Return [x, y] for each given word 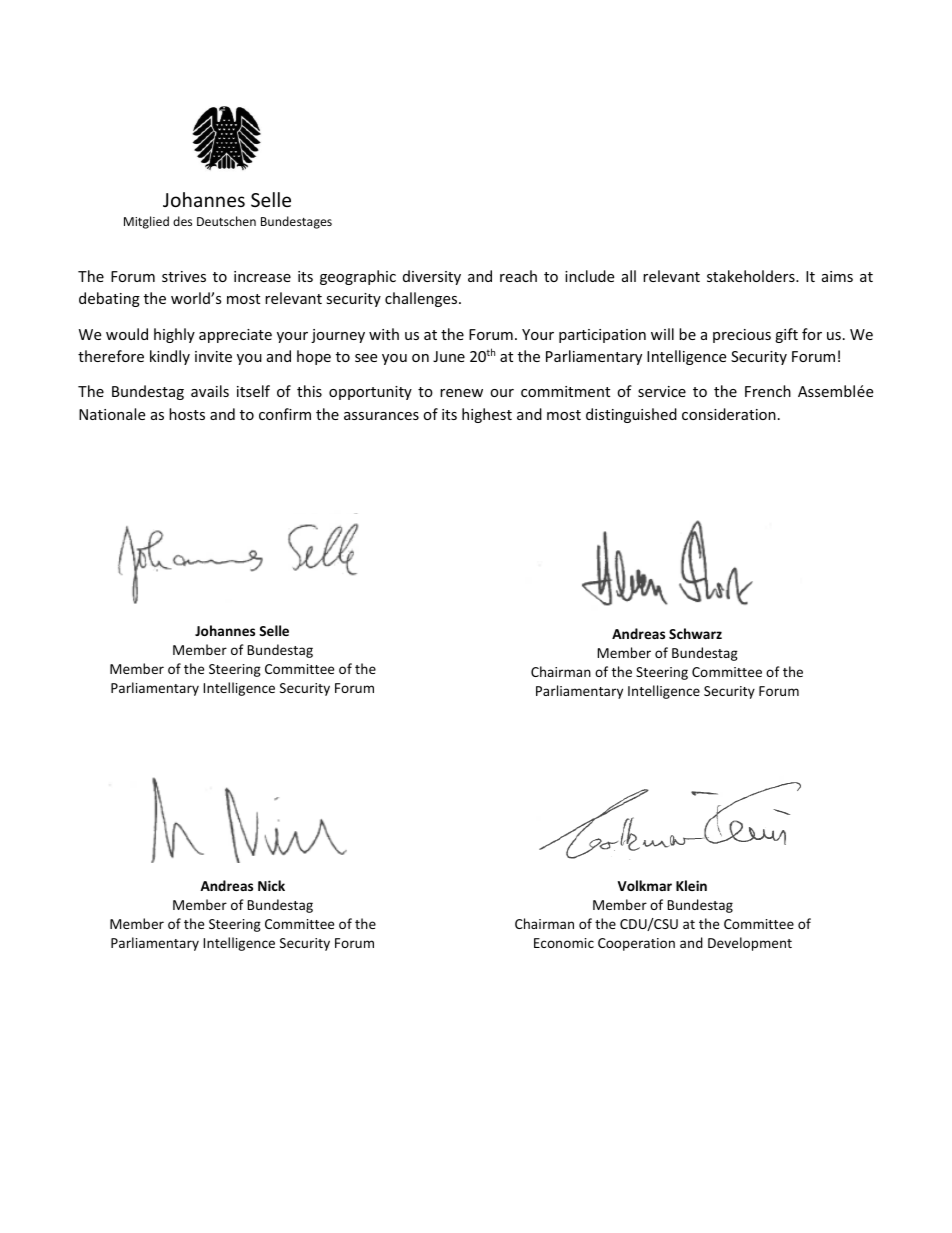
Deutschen [226, 221]
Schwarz [695, 633]
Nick [271, 885]
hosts [187, 414]
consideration [729, 414]
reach [518, 276]
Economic [564, 943]
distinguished [631, 415]
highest [487, 415]
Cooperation [636, 944]
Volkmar [644, 885]
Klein [691, 885]
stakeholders [752, 276]
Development [750, 944]
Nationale [112, 414]
